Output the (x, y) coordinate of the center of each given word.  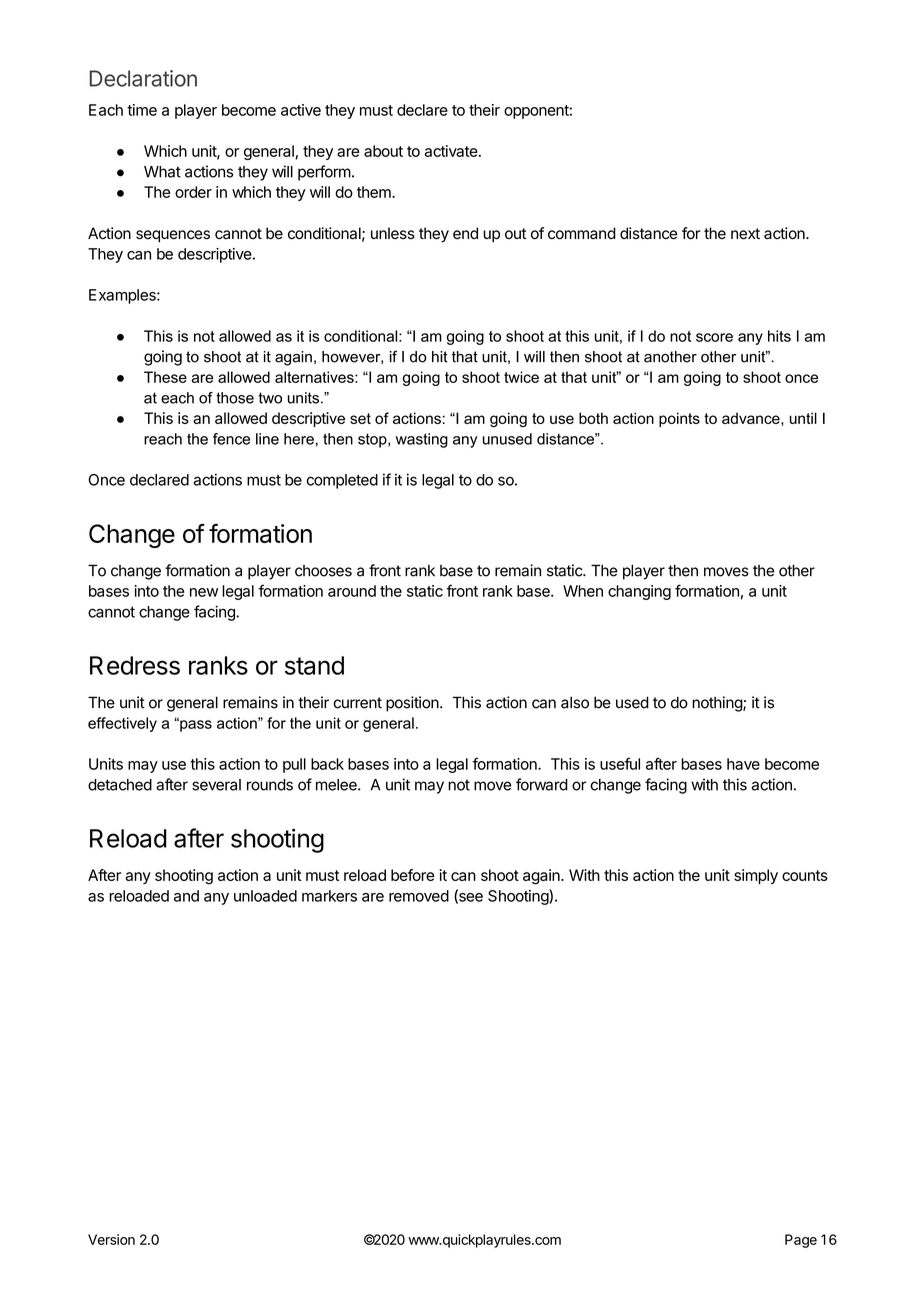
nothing (718, 704)
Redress (135, 665)
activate (451, 151)
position (412, 704)
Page (801, 1241)
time (142, 110)
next (745, 234)
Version (111, 1239)
